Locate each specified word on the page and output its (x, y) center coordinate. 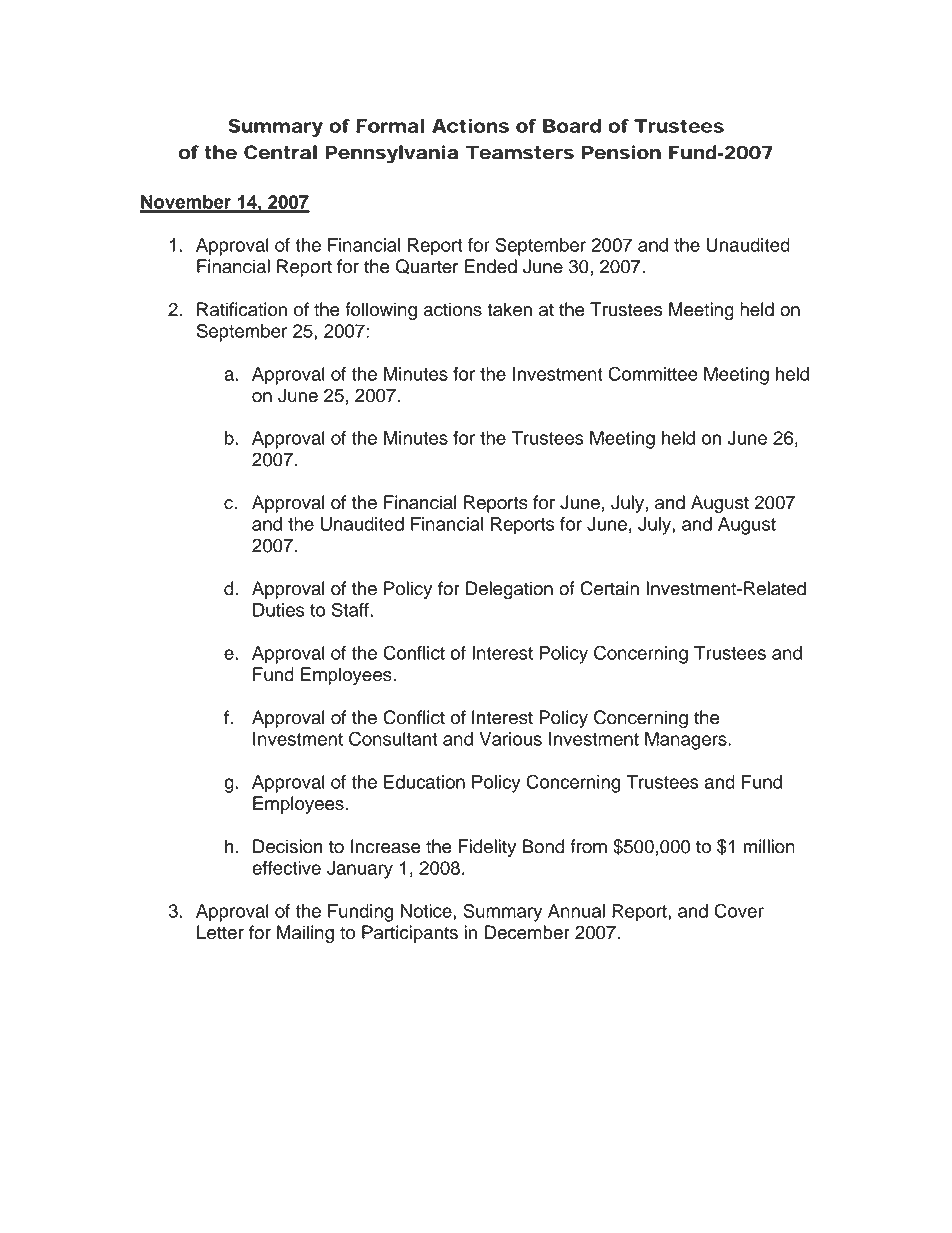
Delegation (509, 590)
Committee (653, 373)
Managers (687, 741)
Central (280, 152)
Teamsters (520, 152)
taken (509, 309)
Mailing (305, 934)
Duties (278, 610)
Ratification (242, 309)
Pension (621, 152)
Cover (739, 910)
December (527, 932)
